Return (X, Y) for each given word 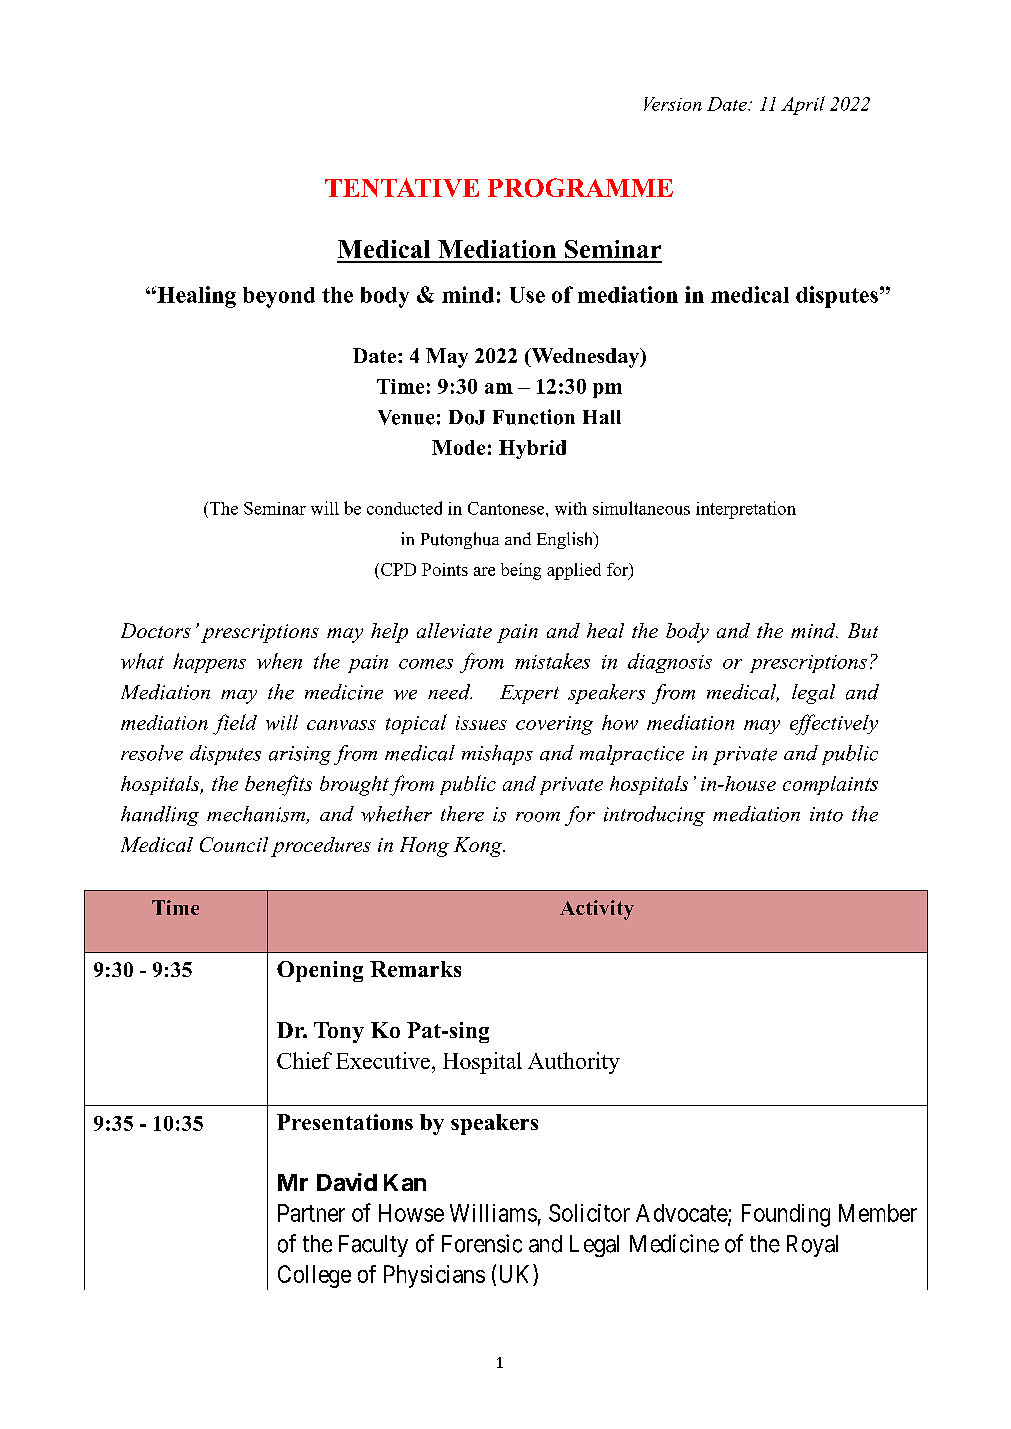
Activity (597, 910)
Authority (574, 1063)
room (538, 817)
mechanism (257, 815)
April (803, 105)
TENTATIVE (402, 187)
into (826, 814)
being (521, 571)
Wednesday (585, 358)
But (863, 630)
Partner (311, 1213)
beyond (279, 297)
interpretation (746, 510)
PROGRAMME (580, 187)
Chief (304, 1060)
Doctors (156, 630)
